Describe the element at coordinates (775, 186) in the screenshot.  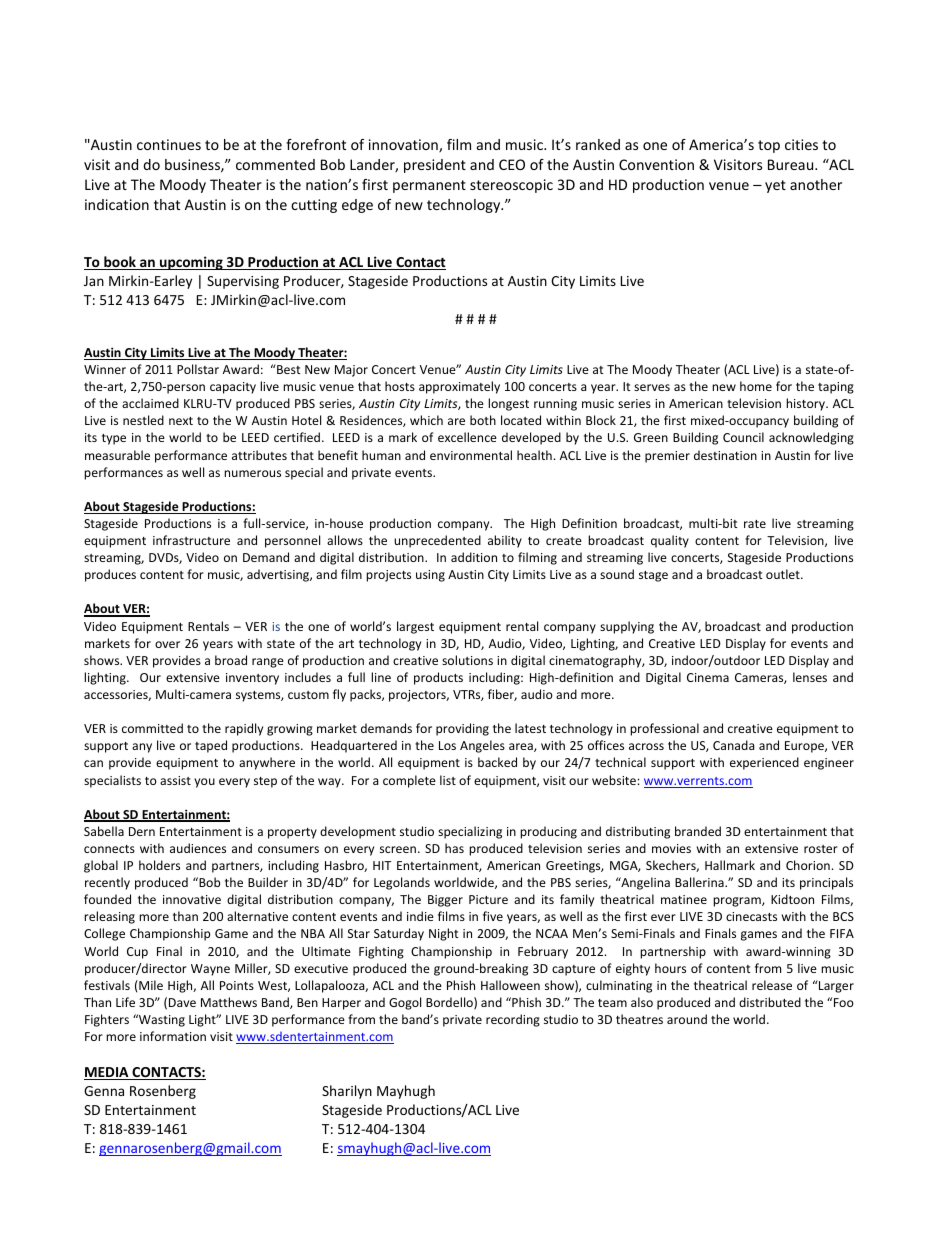
I see `yet` at that location.
